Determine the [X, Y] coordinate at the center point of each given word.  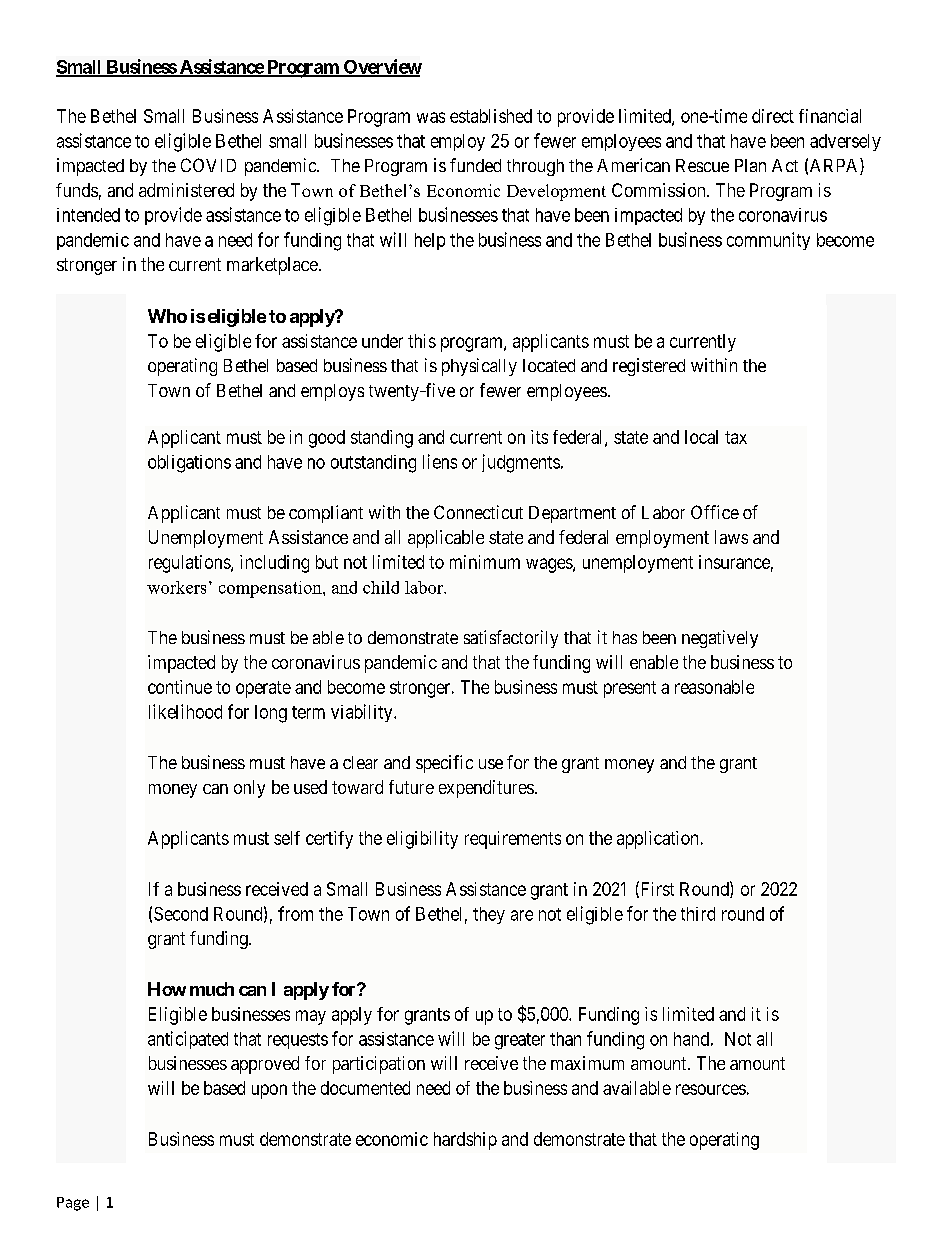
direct [773, 116]
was [431, 117]
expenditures [486, 789]
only [249, 789]
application [657, 840]
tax [736, 437]
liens [440, 461]
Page [73, 1204]
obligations [189, 464]
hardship [465, 1141]
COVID [208, 165]
